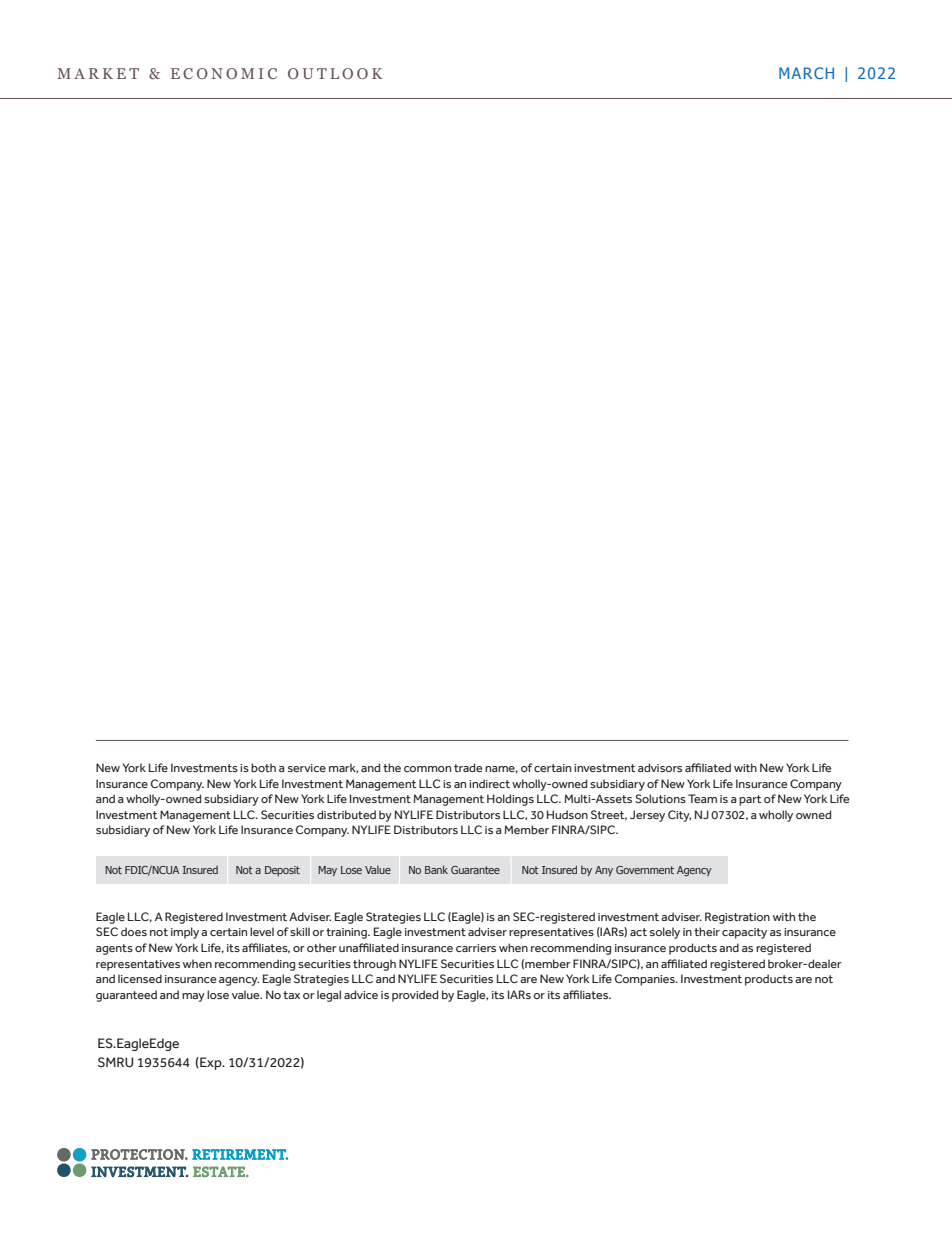 This image has height=1233, width=952. I want to click on common, so click(427, 769).
